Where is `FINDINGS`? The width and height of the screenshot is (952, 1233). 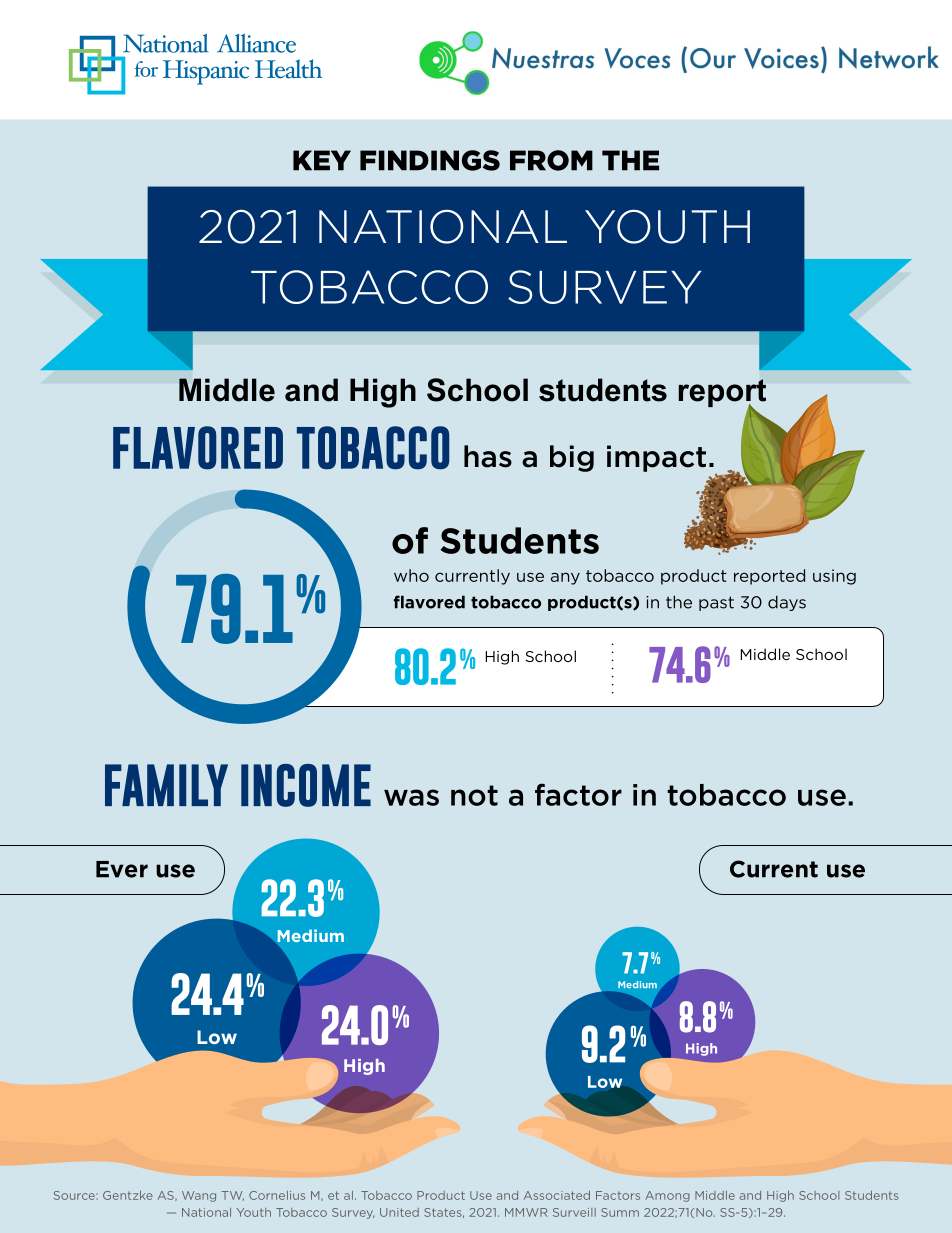 FINDINGS is located at coordinates (430, 160).
